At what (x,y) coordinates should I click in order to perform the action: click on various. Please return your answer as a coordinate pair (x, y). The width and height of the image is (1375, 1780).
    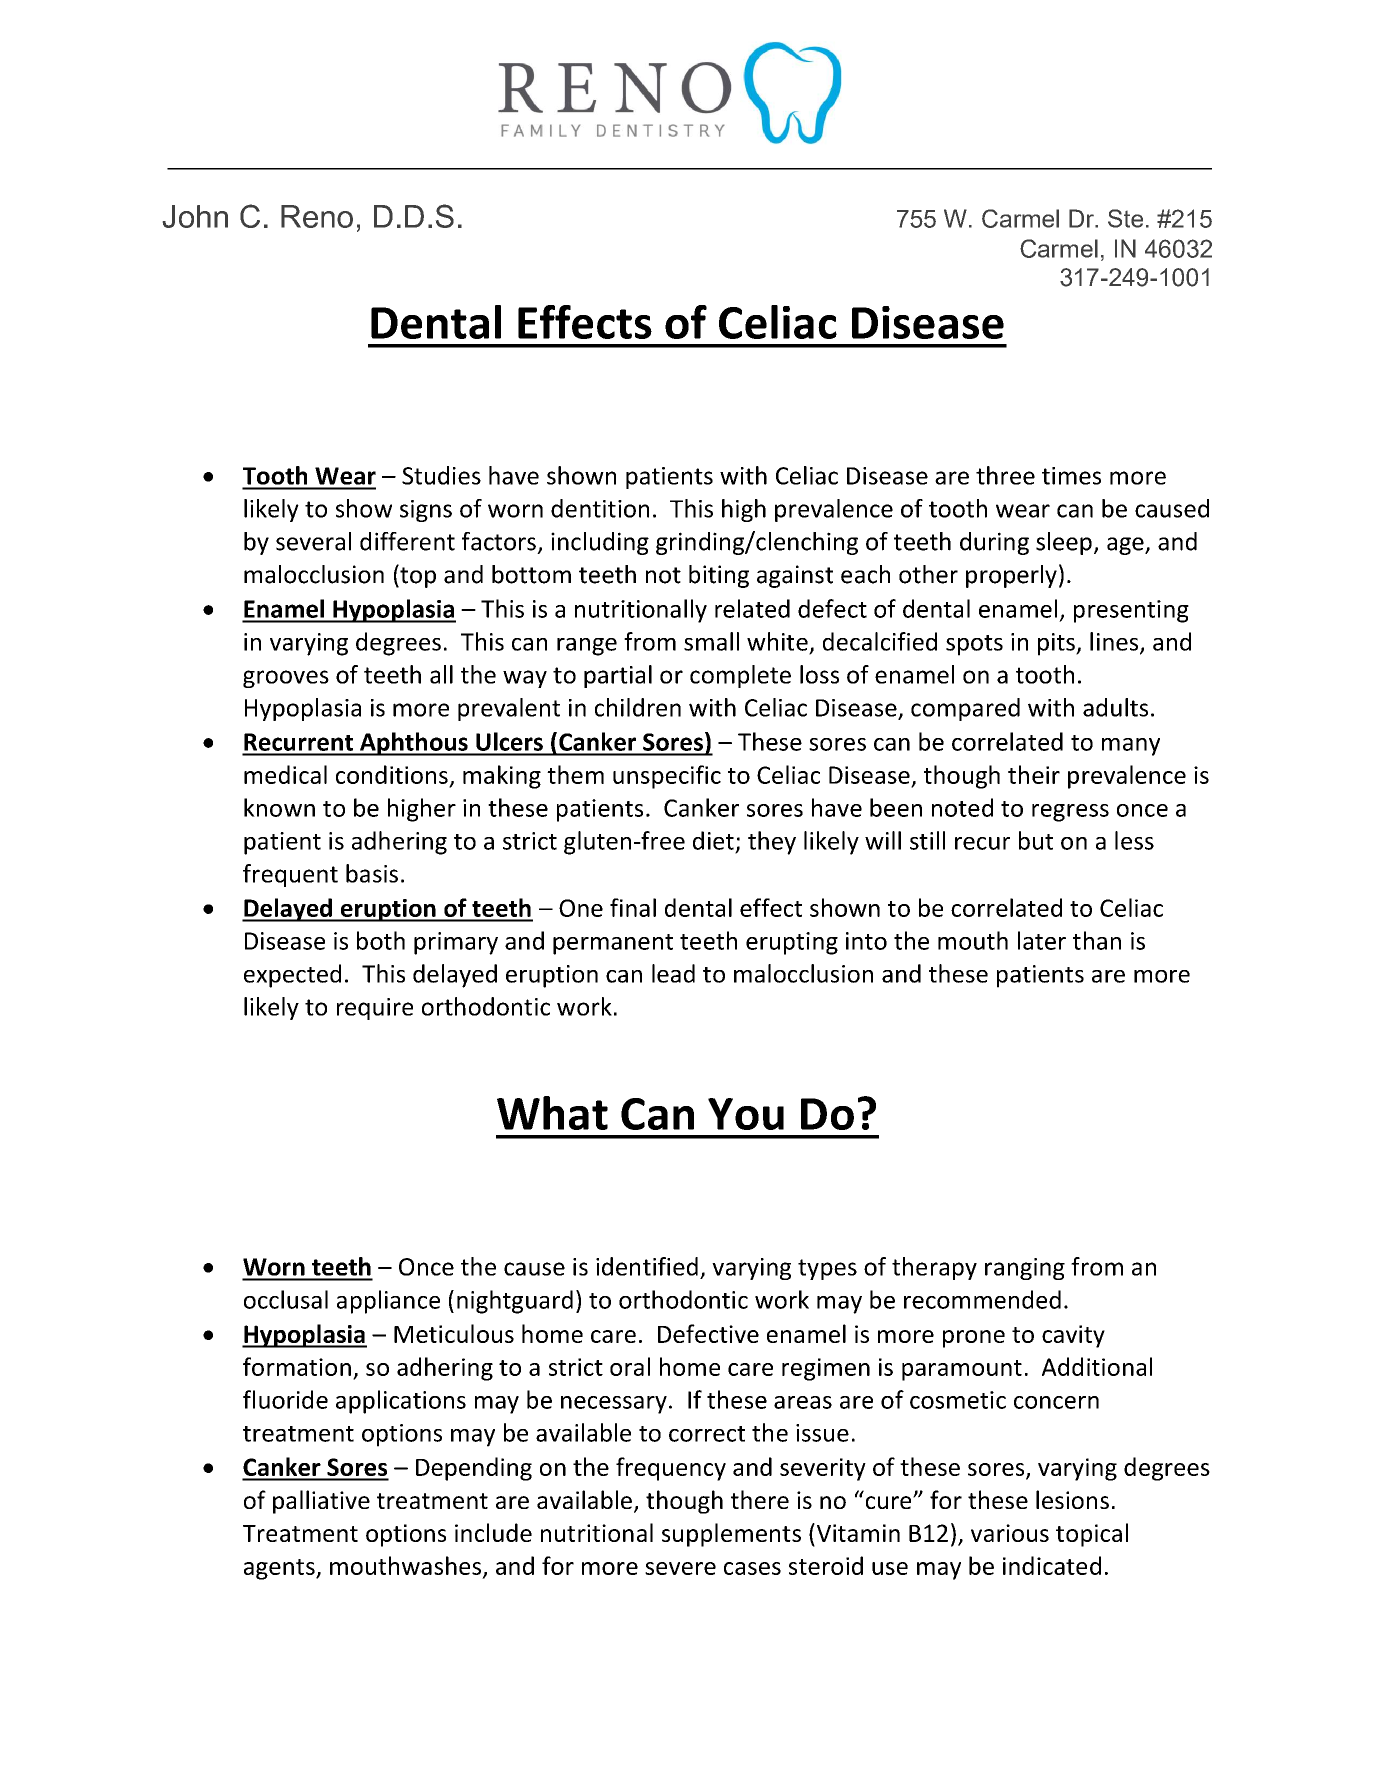
    Looking at the image, I should click on (1010, 1533).
